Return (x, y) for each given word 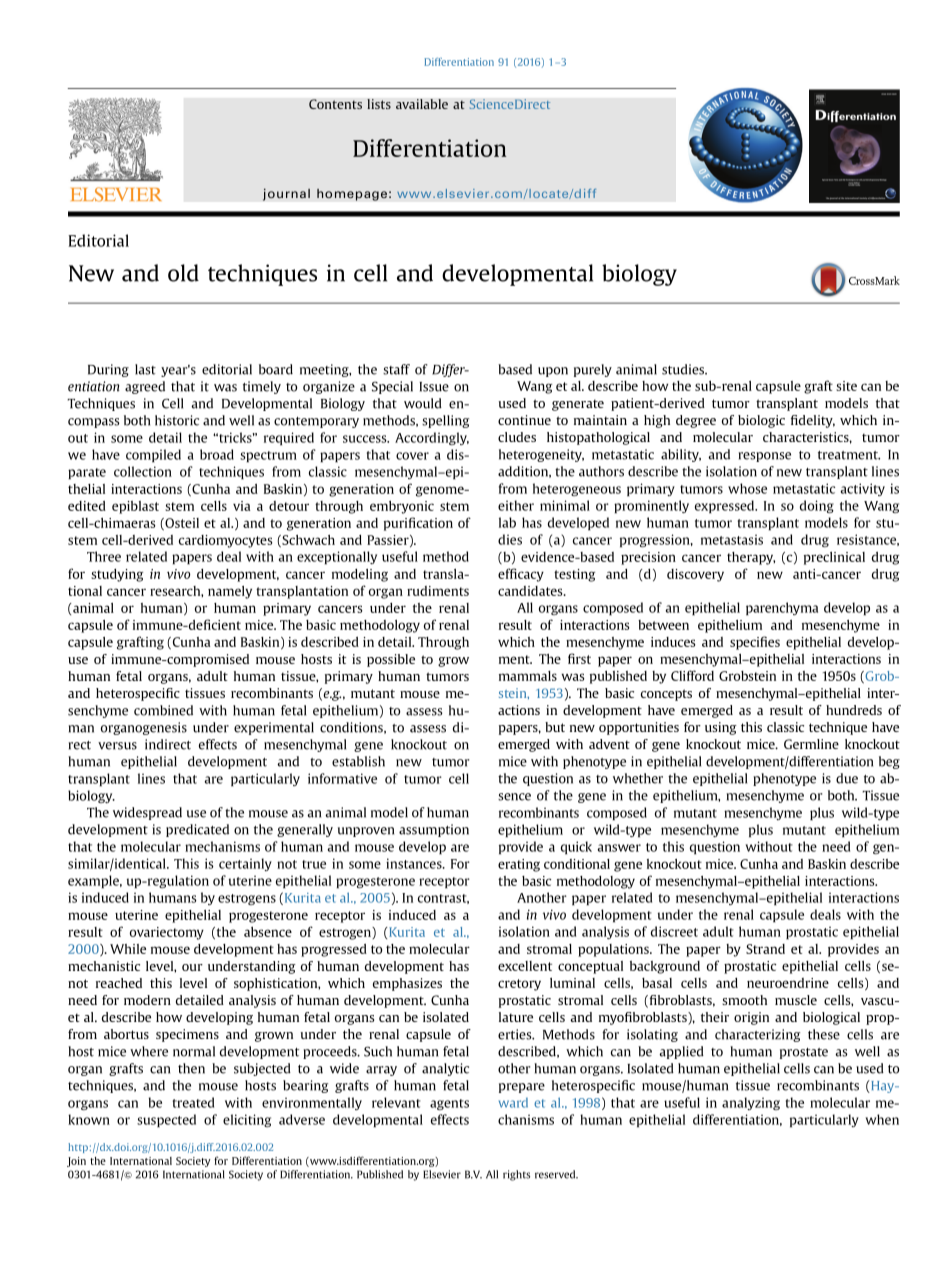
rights (516, 1175)
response (765, 457)
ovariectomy (167, 933)
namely (230, 592)
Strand (765, 949)
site (846, 386)
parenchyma (782, 609)
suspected (166, 1121)
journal (286, 194)
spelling (445, 421)
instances (415, 863)
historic (177, 420)
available (422, 104)
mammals (528, 676)
